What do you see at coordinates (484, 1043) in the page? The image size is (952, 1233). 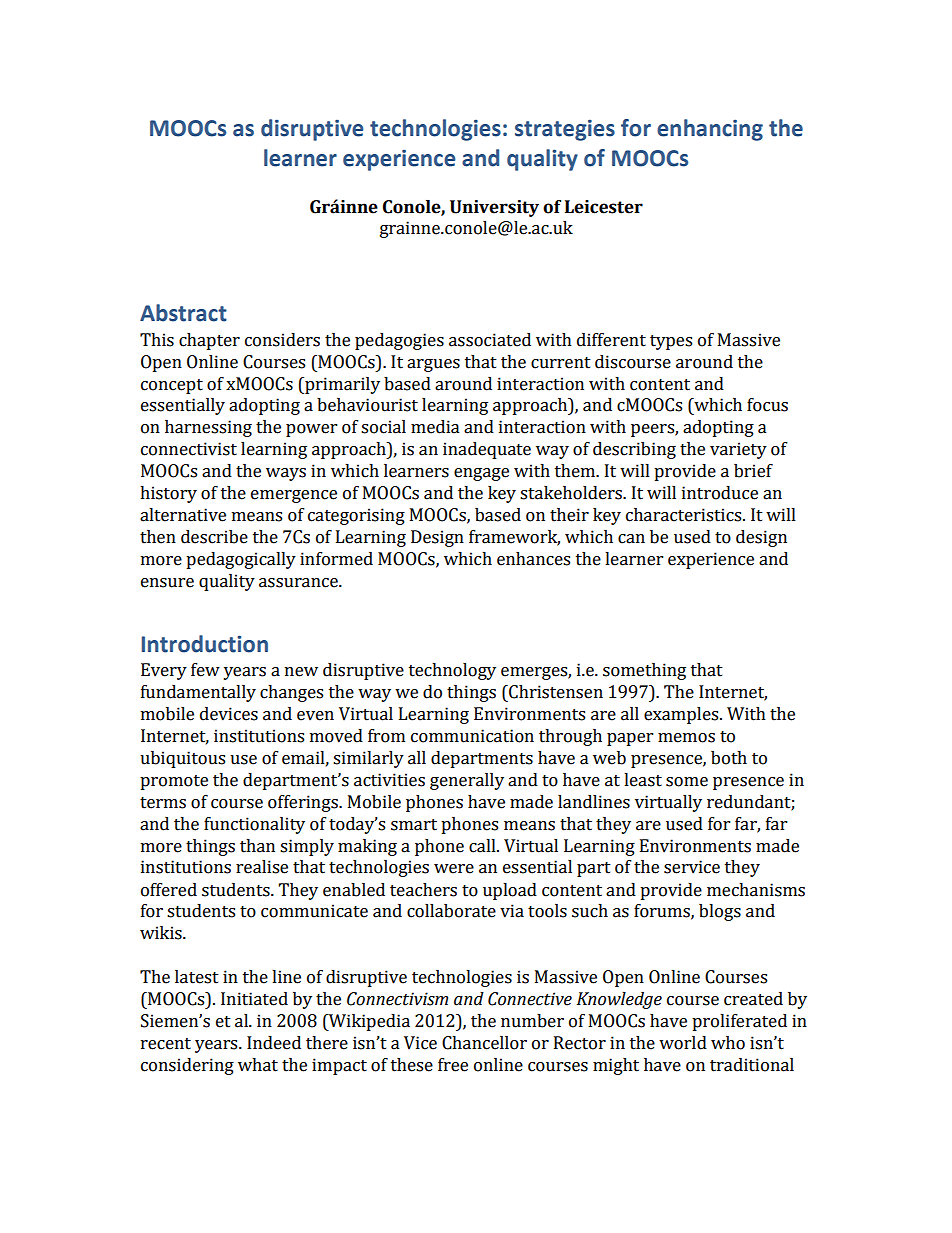 I see `Chancellor` at bounding box center [484, 1043].
